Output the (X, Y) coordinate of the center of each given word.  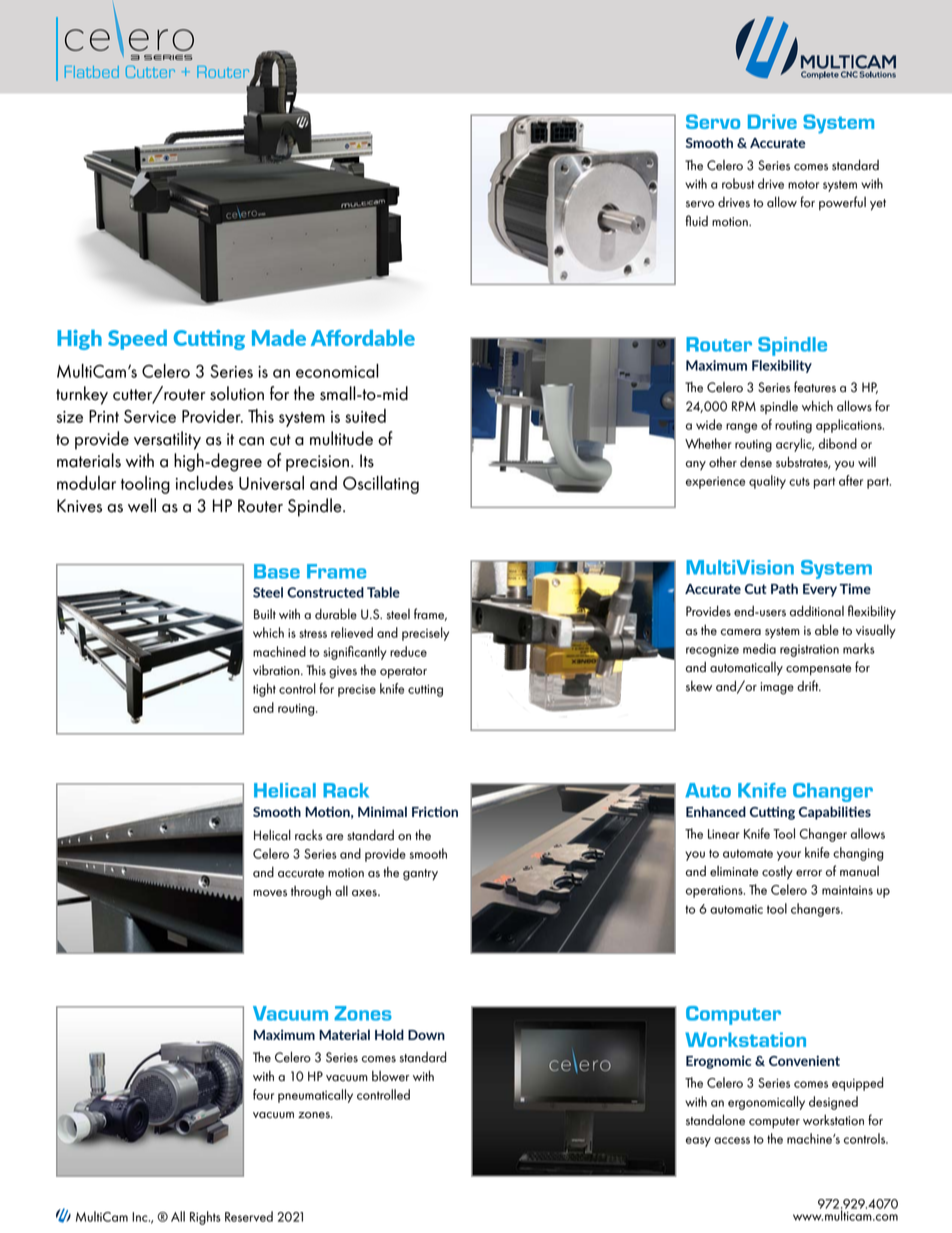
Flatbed (92, 72)
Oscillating (381, 485)
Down (426, 1035)
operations (715, 892)
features (815, 387)
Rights (205, 1218)
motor (803, 184)
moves (270, 893)
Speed (137, 340)
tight (264, 690)
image (777, 688)
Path (784, 588)
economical (337, 371)
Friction (435, 811)
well (142, 505)
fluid (696, 221)
